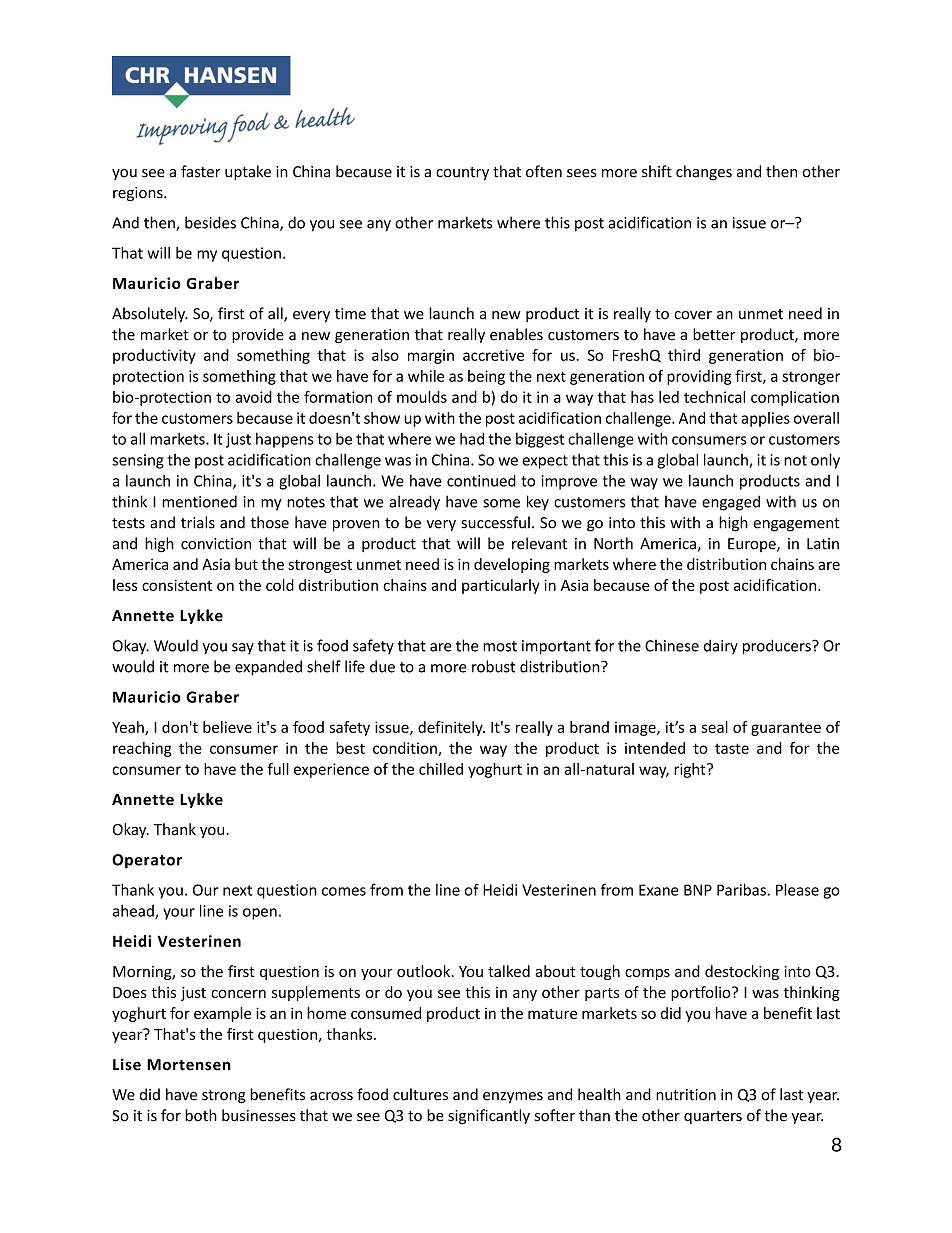 This page has width=952, height=1233. Describe the element at coordinates (513, 1098) in the page. I see `enzymes` at that location.
